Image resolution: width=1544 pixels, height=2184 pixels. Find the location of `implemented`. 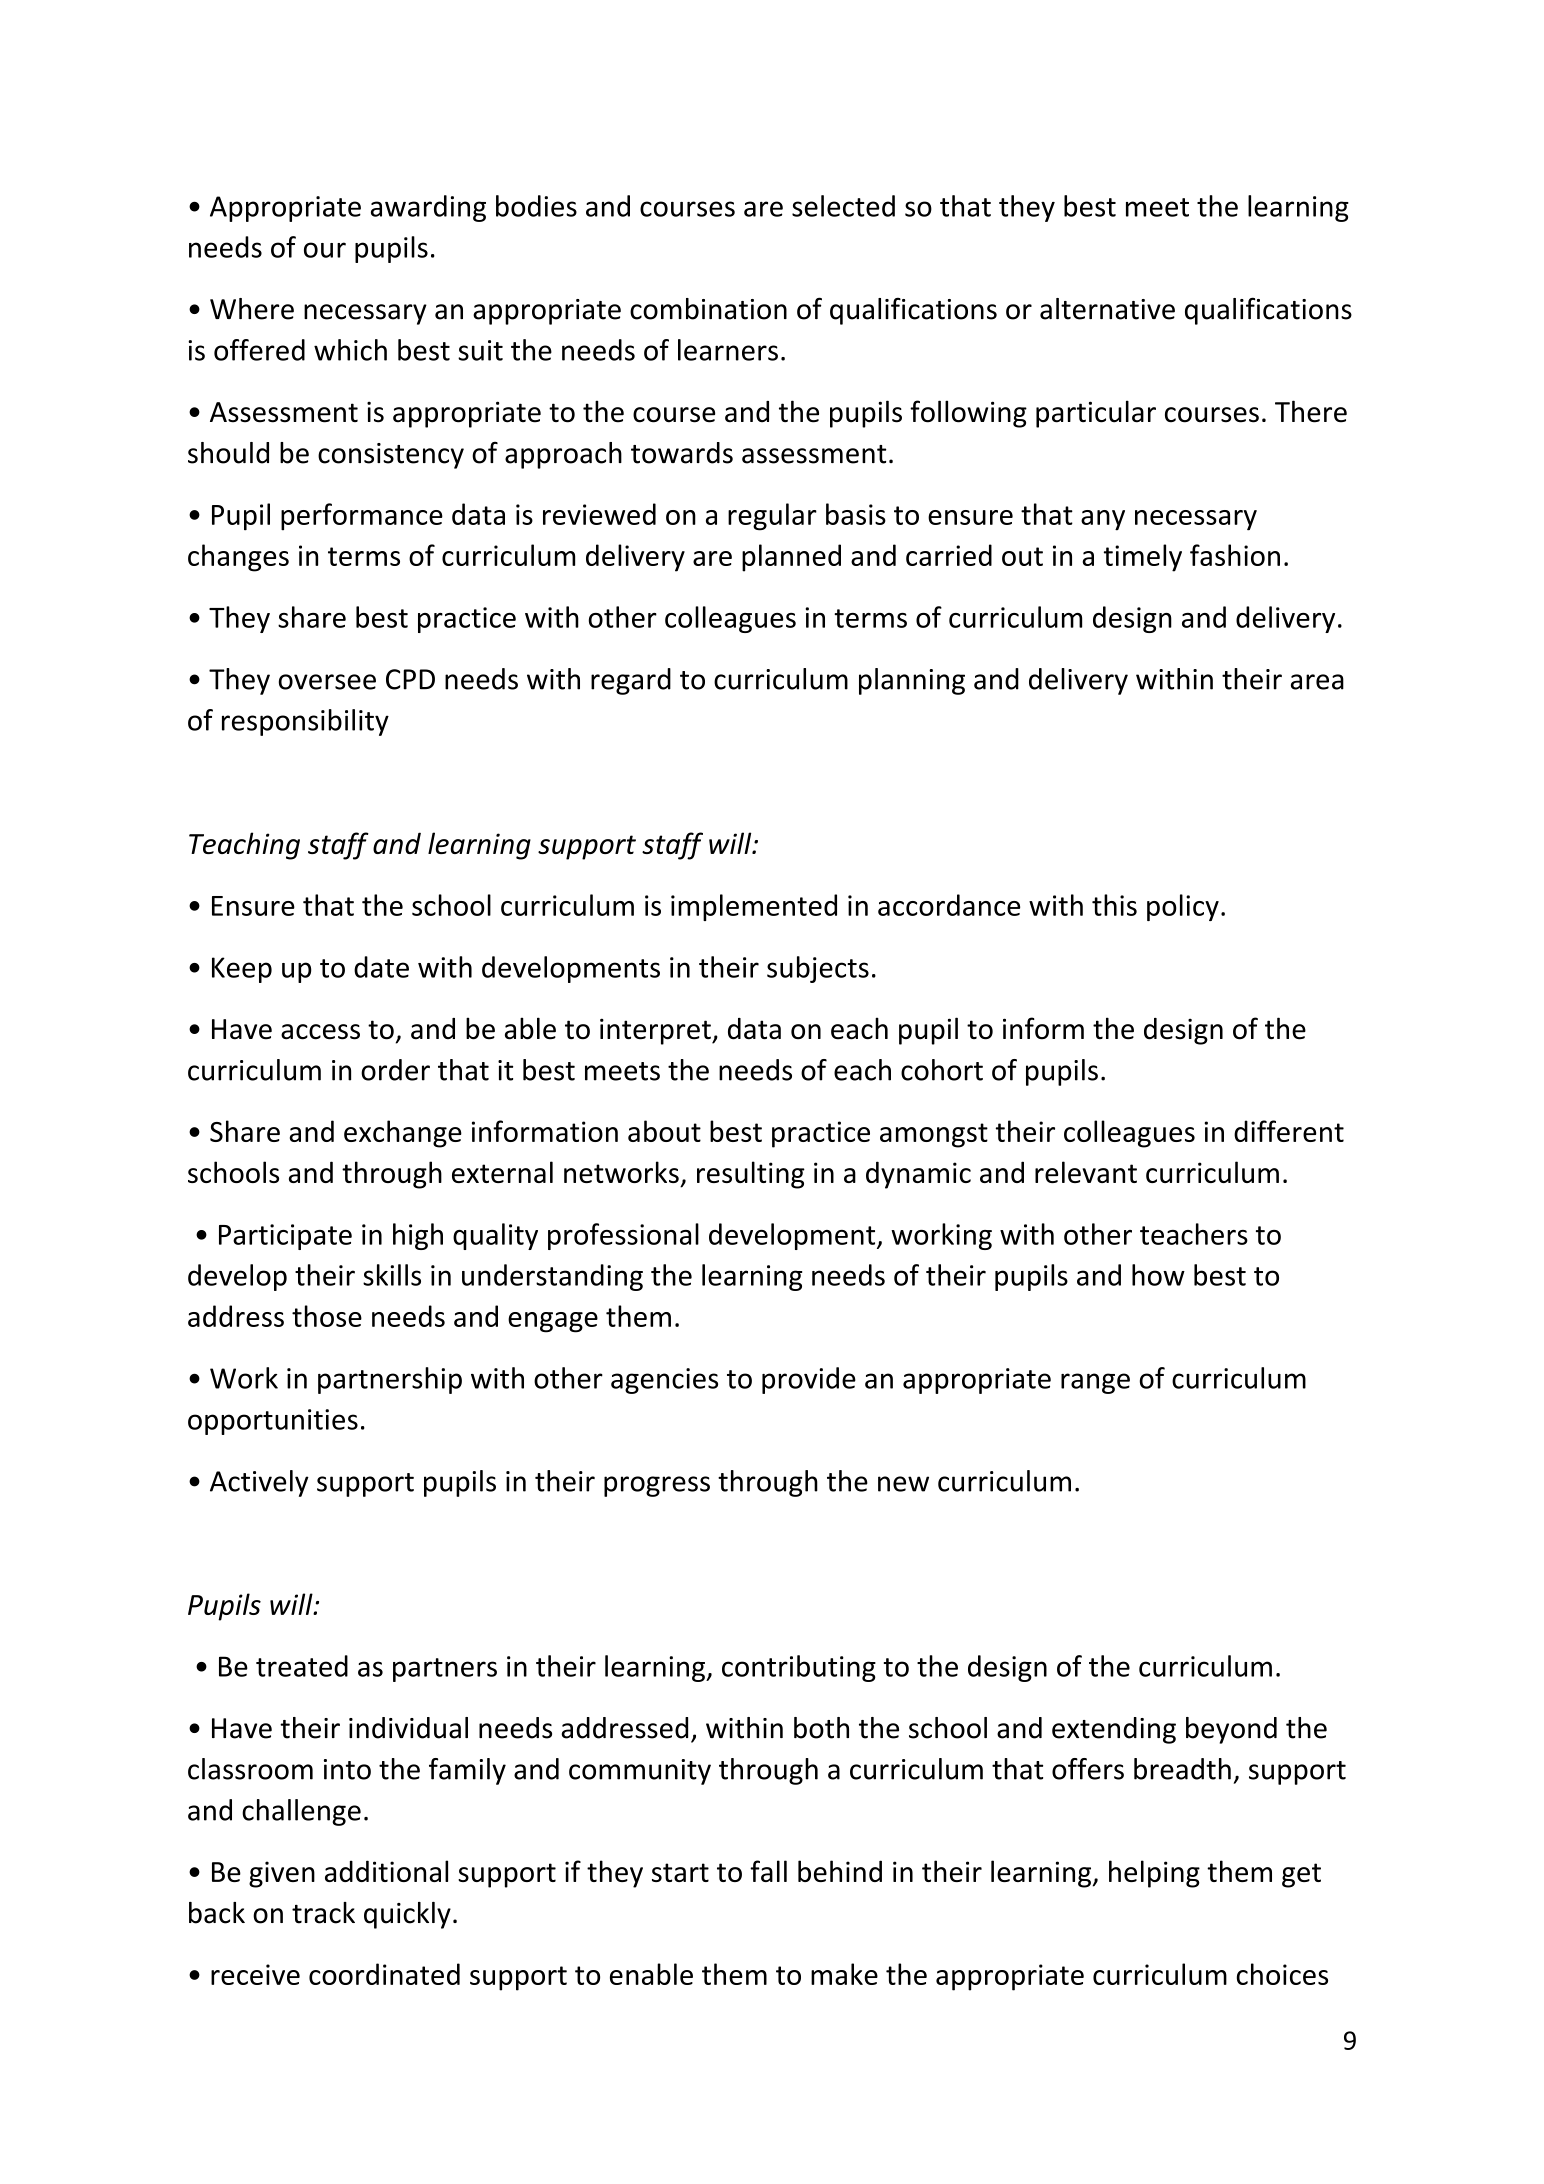

implemented is located at coordinates (754, 907).
